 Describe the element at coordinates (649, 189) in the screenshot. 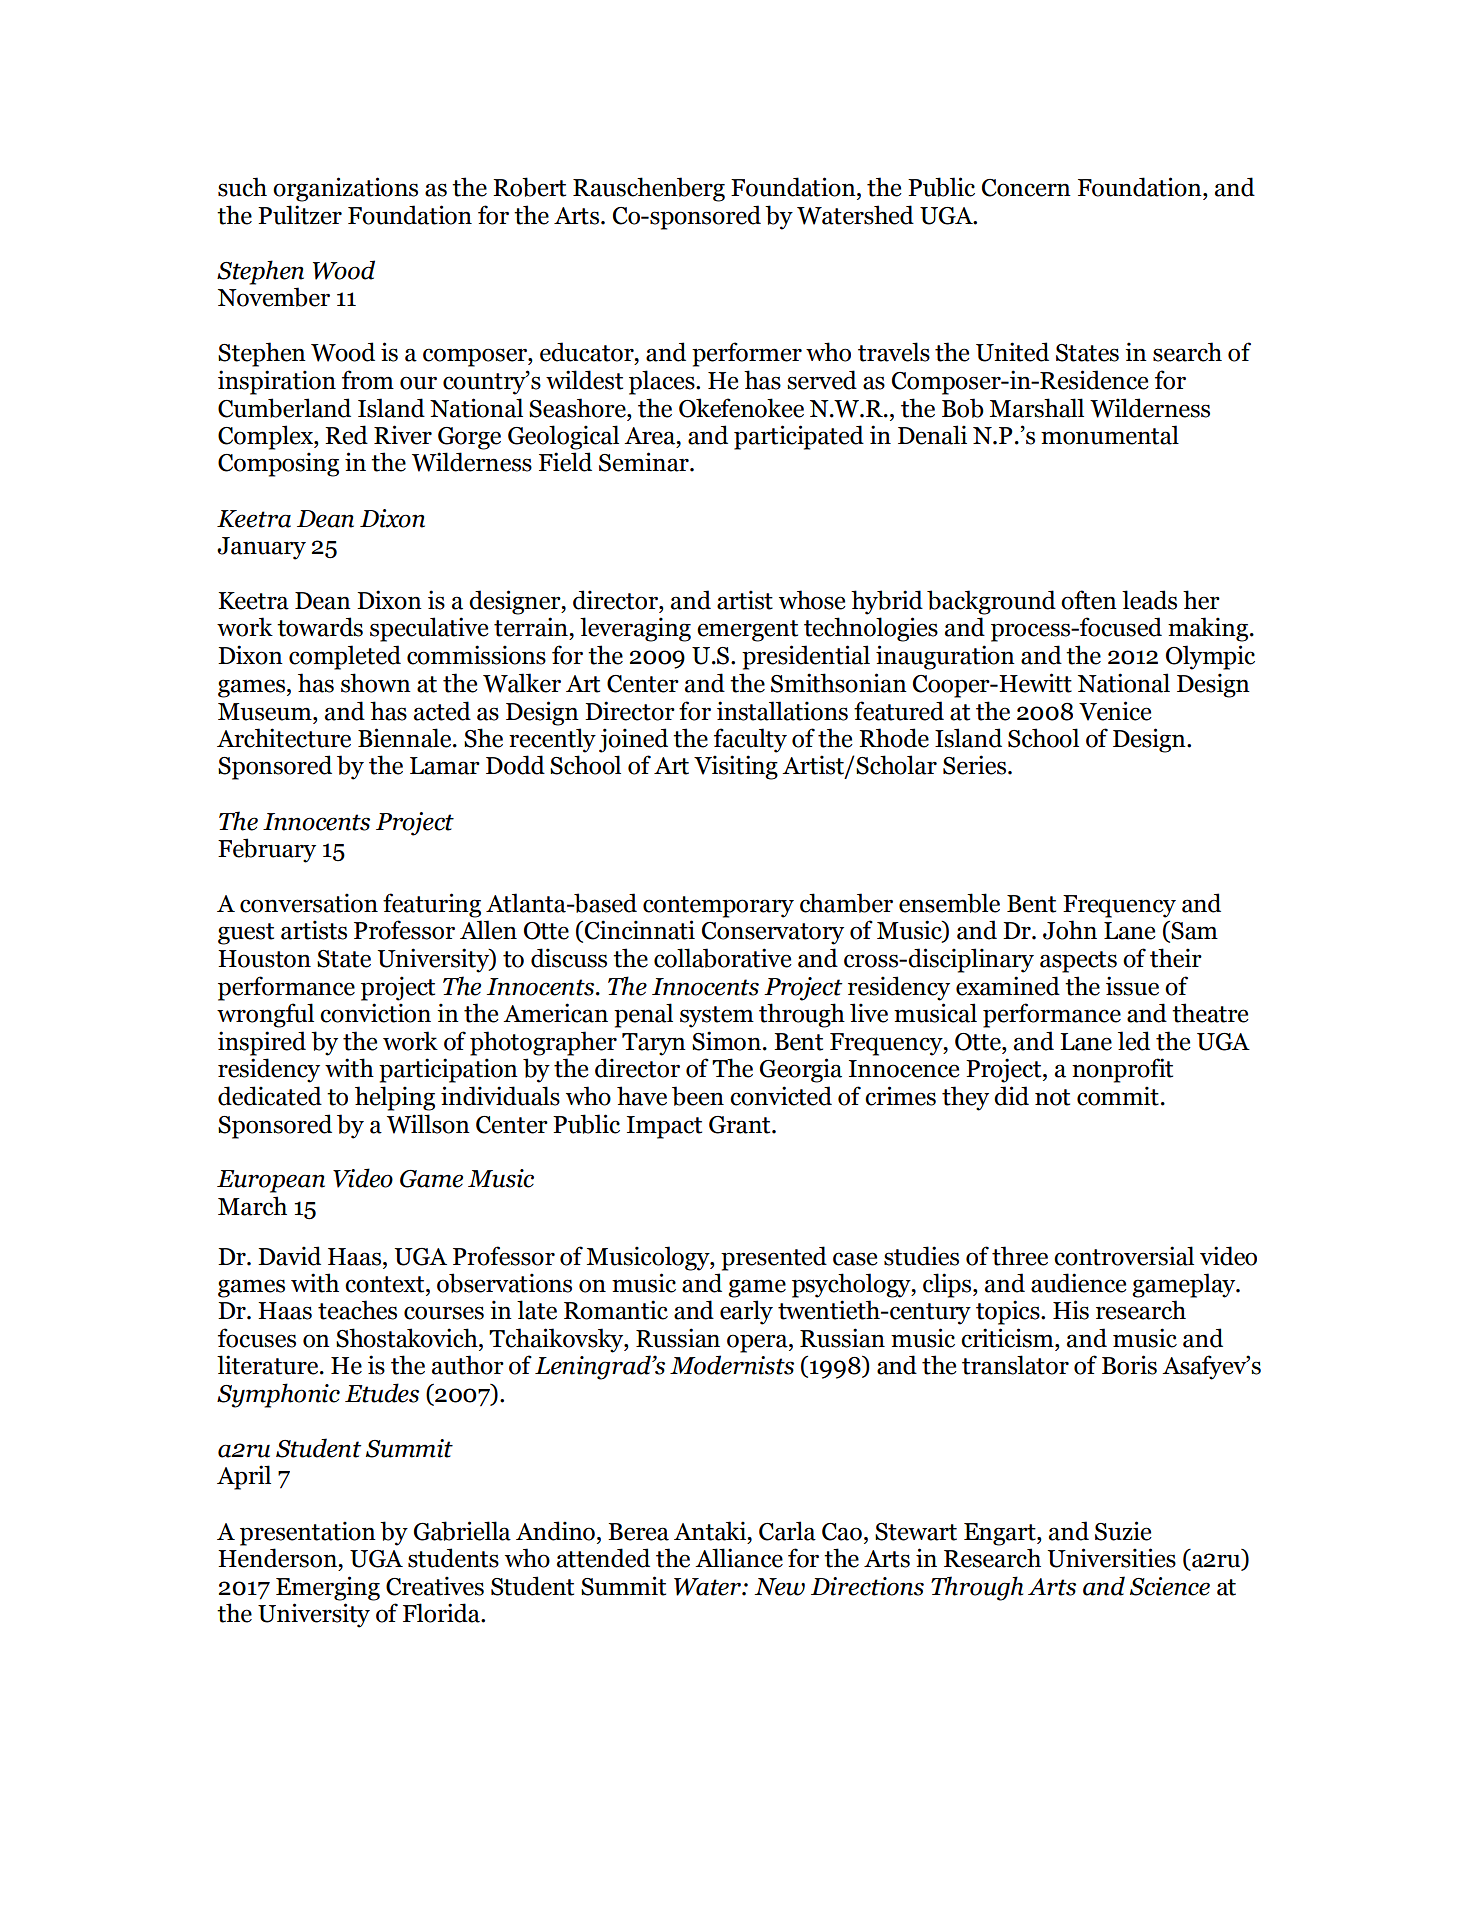

I see `Rauschenberg` at that location.
